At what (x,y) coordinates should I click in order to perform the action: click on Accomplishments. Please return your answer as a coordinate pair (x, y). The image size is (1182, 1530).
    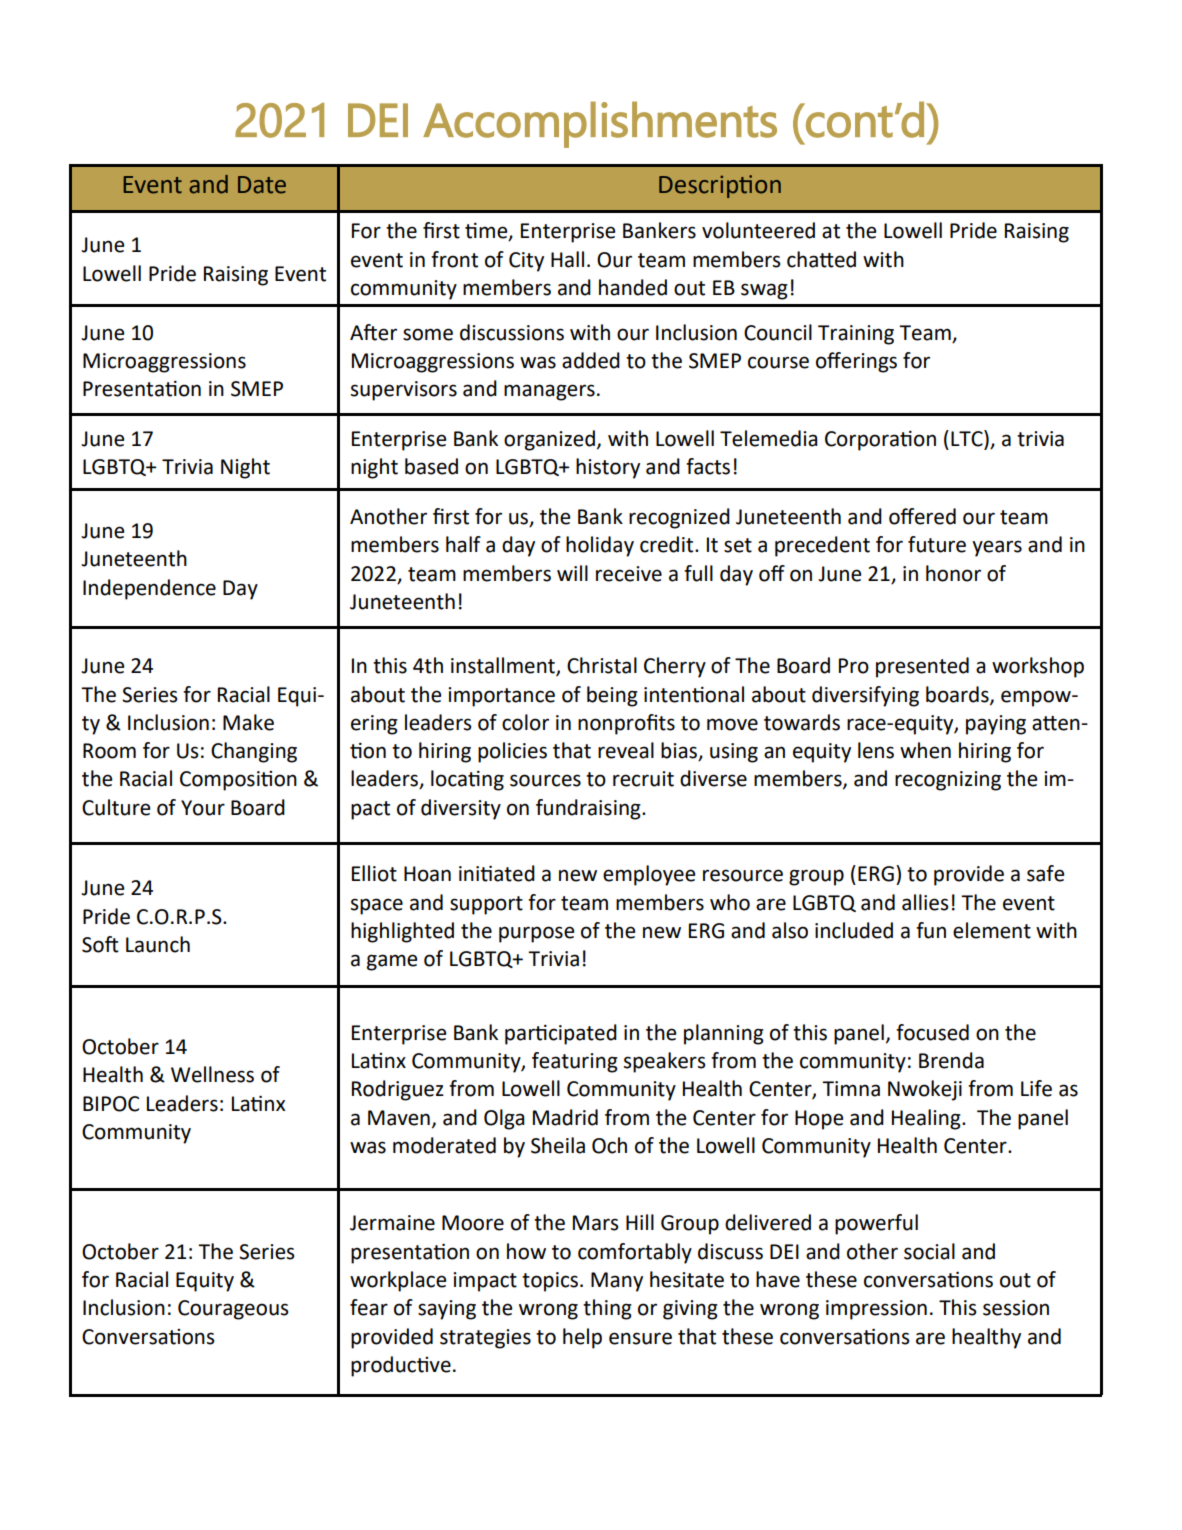
    Looking at the image, I should click on (600, 124).
